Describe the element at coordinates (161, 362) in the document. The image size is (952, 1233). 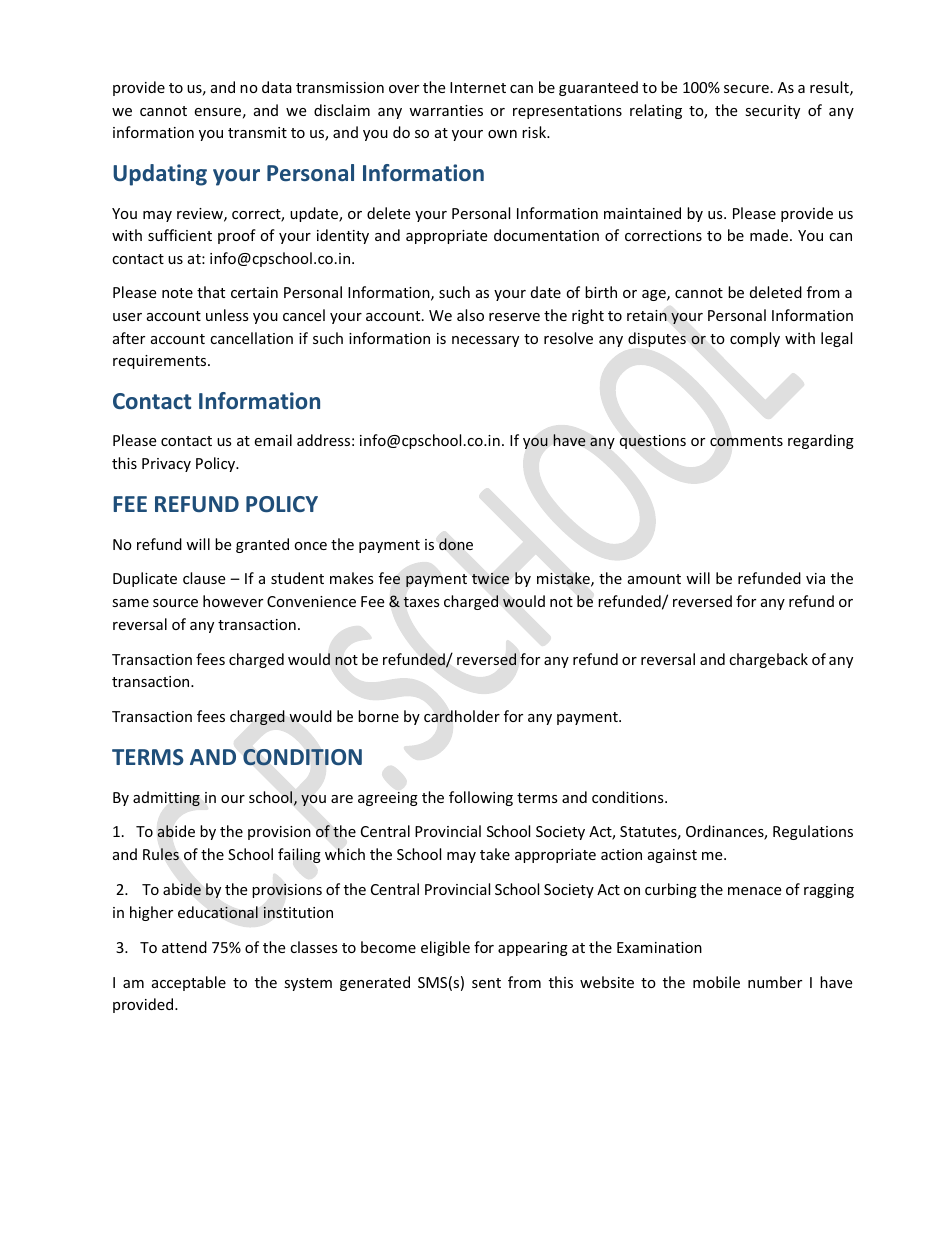
I see `requirements` at that location.
